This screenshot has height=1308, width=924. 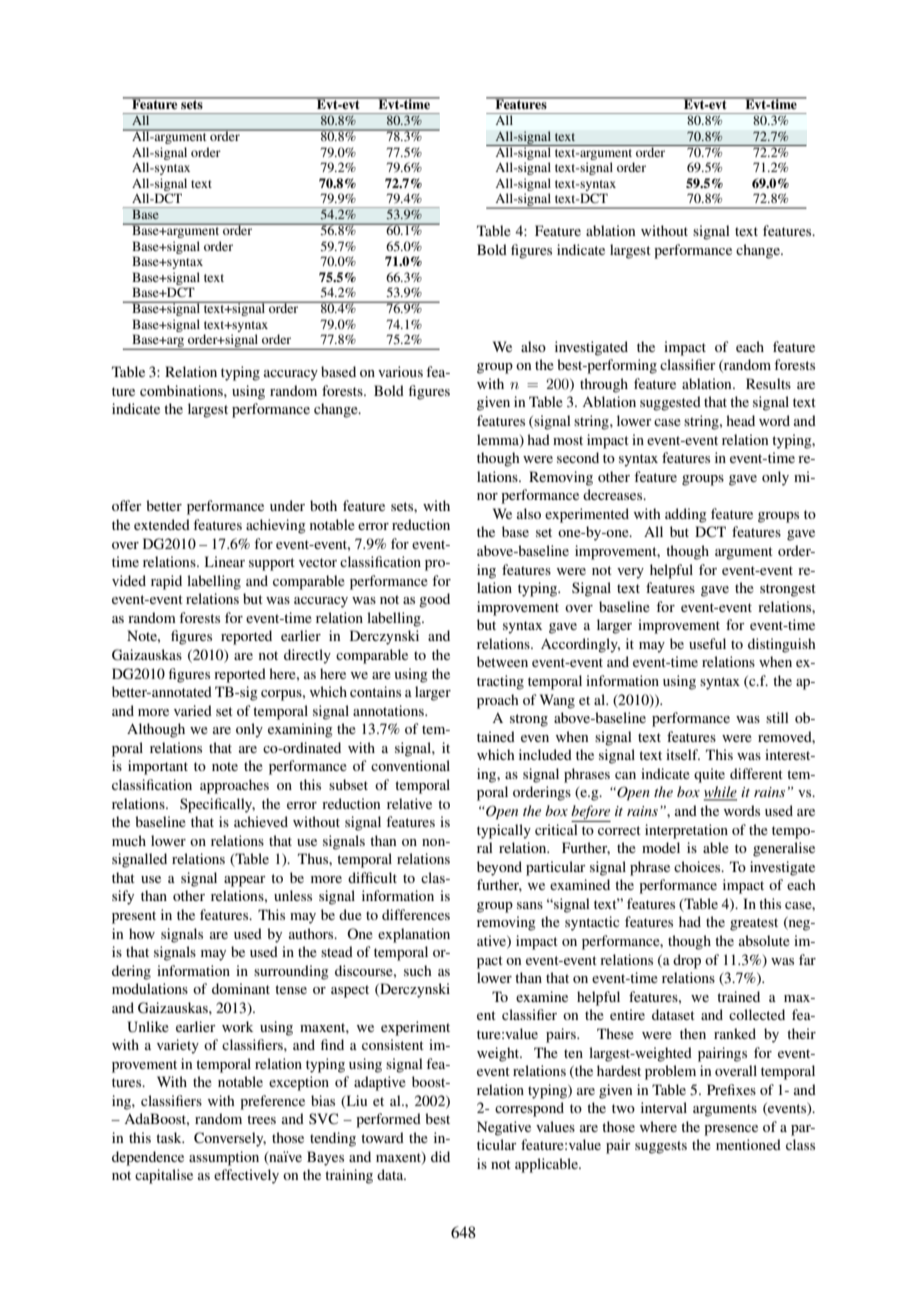 What do you see at coordinates (434, 600) in the screenshot?
I see `good` at bounding box center [434, 600].
